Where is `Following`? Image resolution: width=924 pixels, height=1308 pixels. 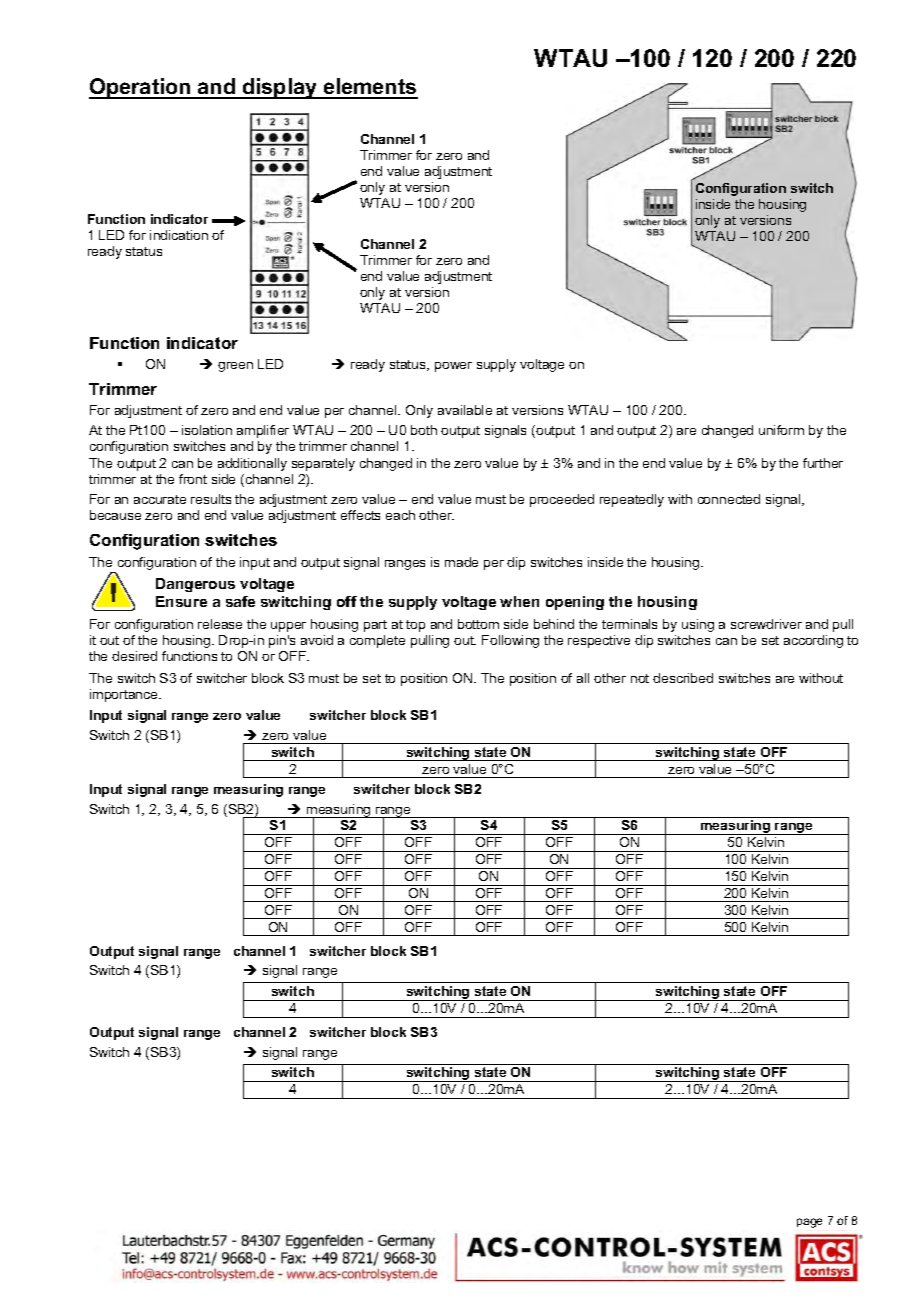
Following is located at coordinates (510, 641).
